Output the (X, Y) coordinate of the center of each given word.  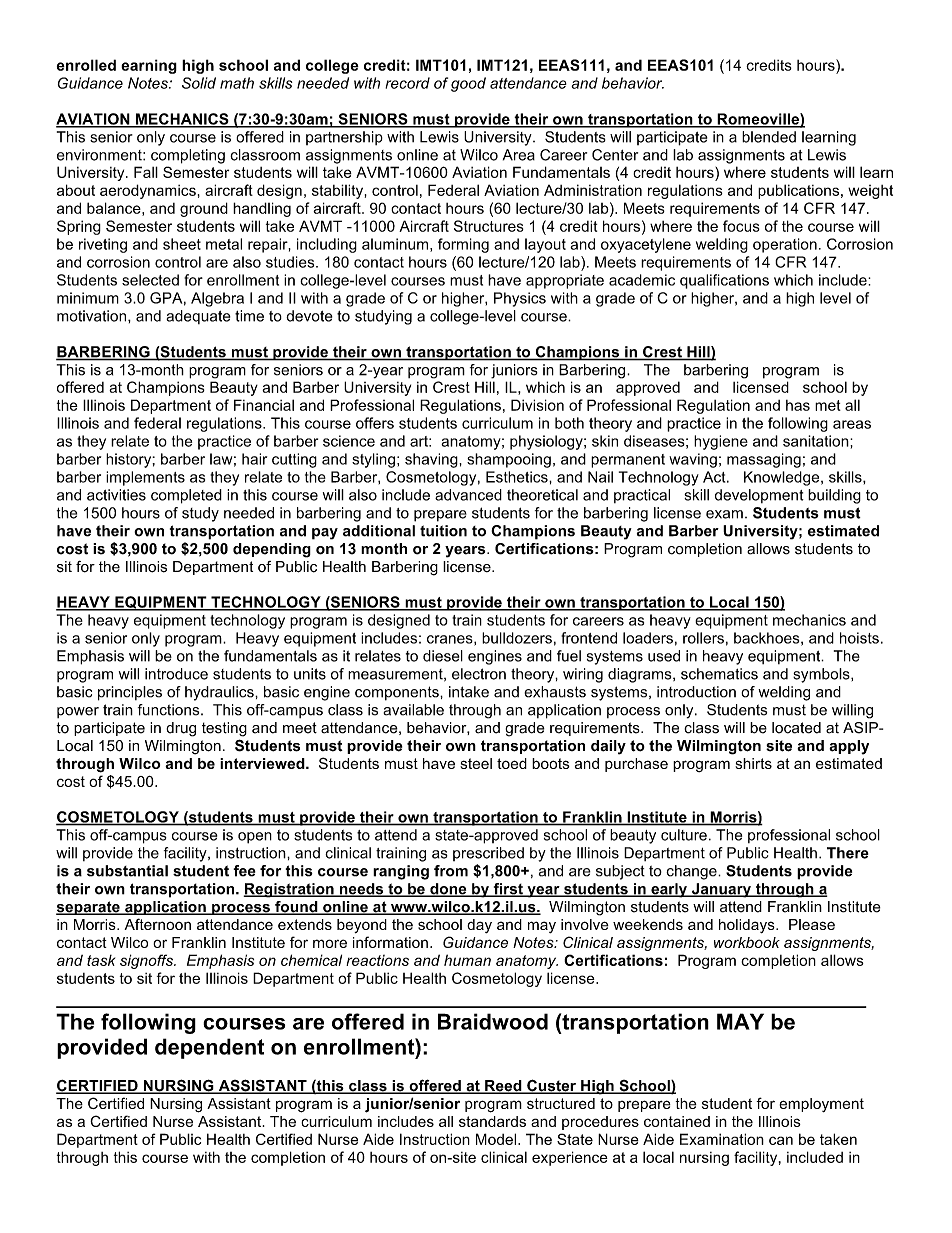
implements (145, 478)
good (468, 84)
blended (769, 137)
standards (492, 1121)
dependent (209, 1048)
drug (181, 729)
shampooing (509, 460)
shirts (753, 763)
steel (476, 763)
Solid (199, 83)
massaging (764, 460)
